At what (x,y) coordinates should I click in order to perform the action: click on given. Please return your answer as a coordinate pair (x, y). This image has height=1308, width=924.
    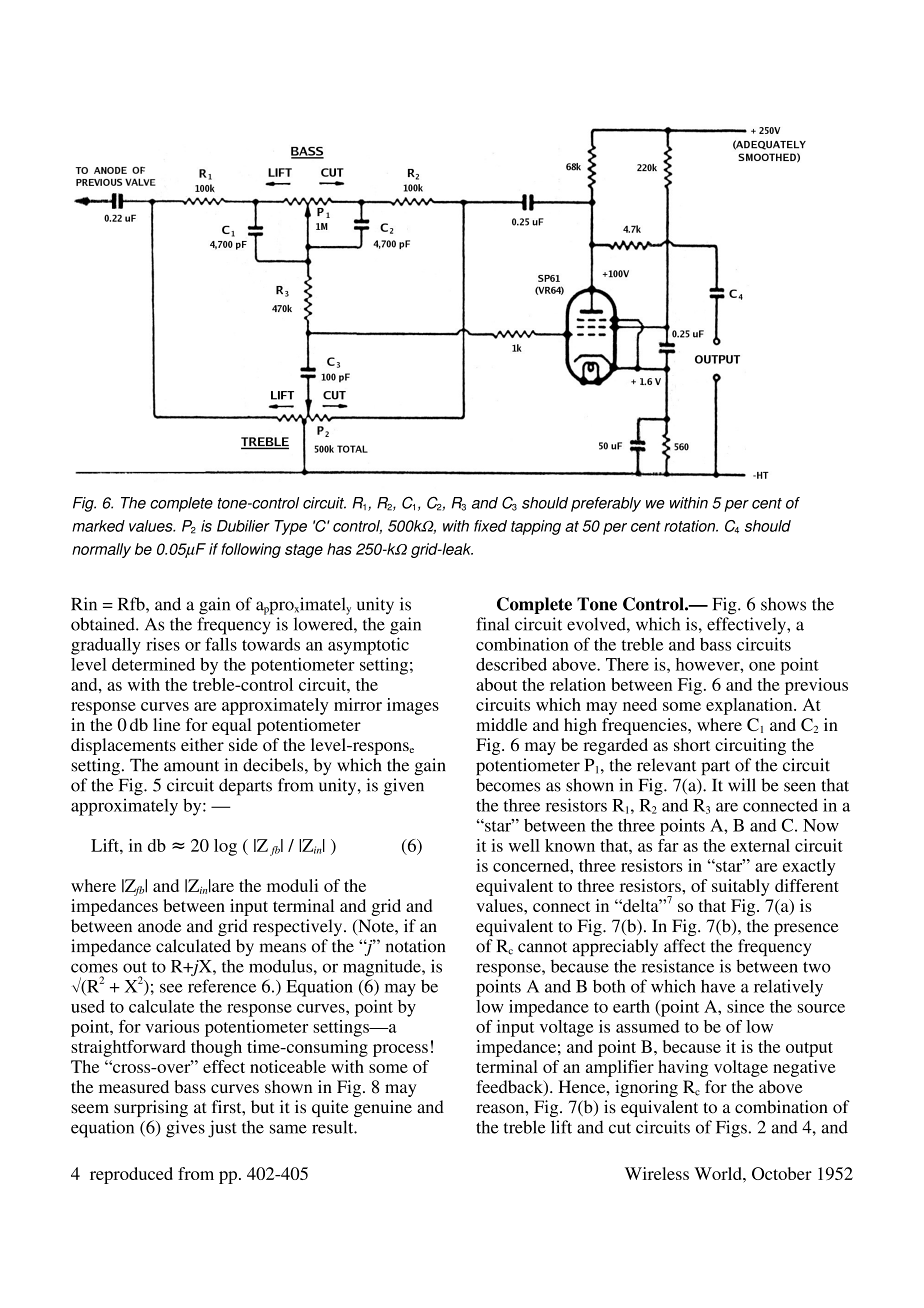
    Looking at the image, I should click on (404, 787).
